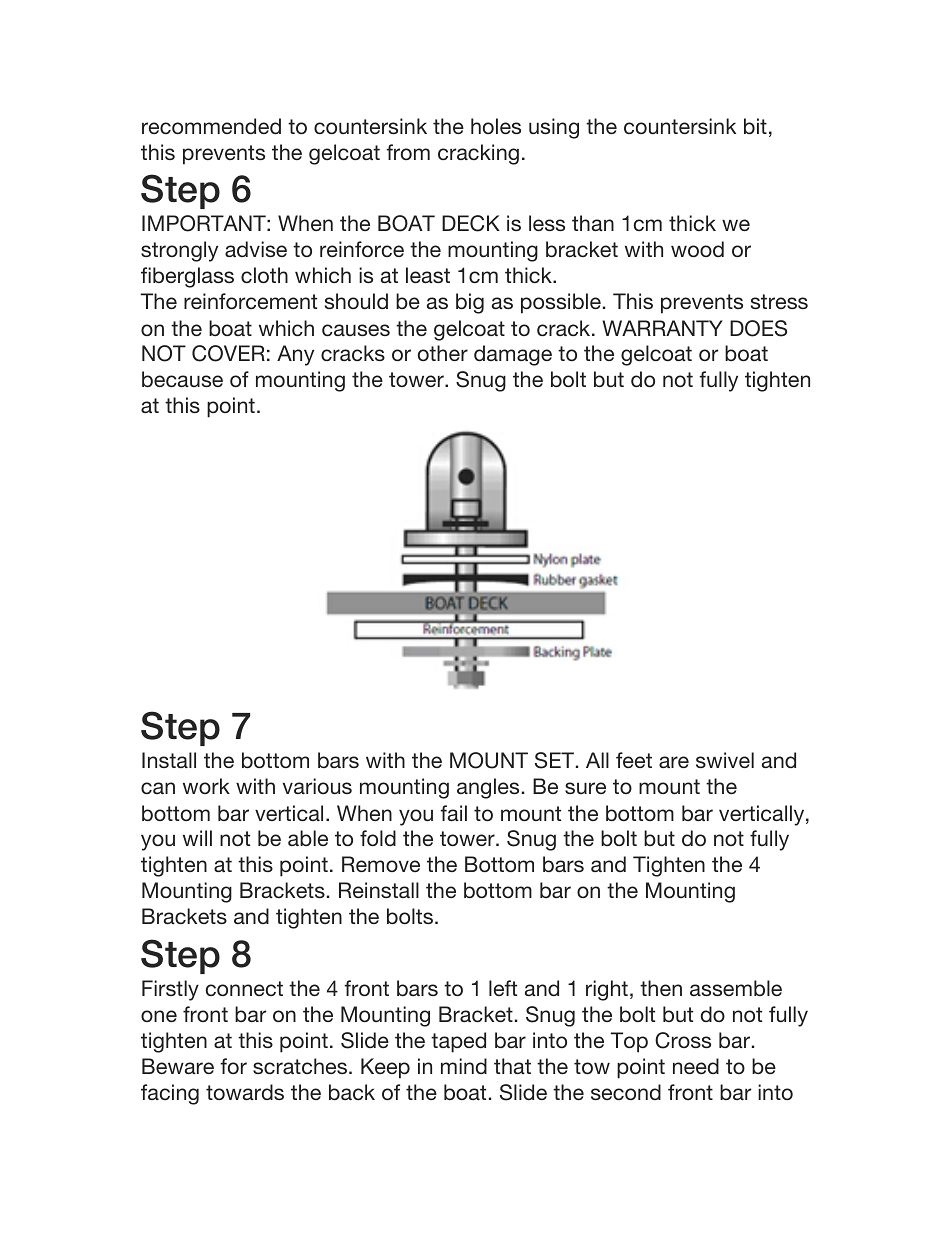 This page has width=952, height=1233. Describe the element at coordinates (197, 838) in the page. I see `will` at that location.
